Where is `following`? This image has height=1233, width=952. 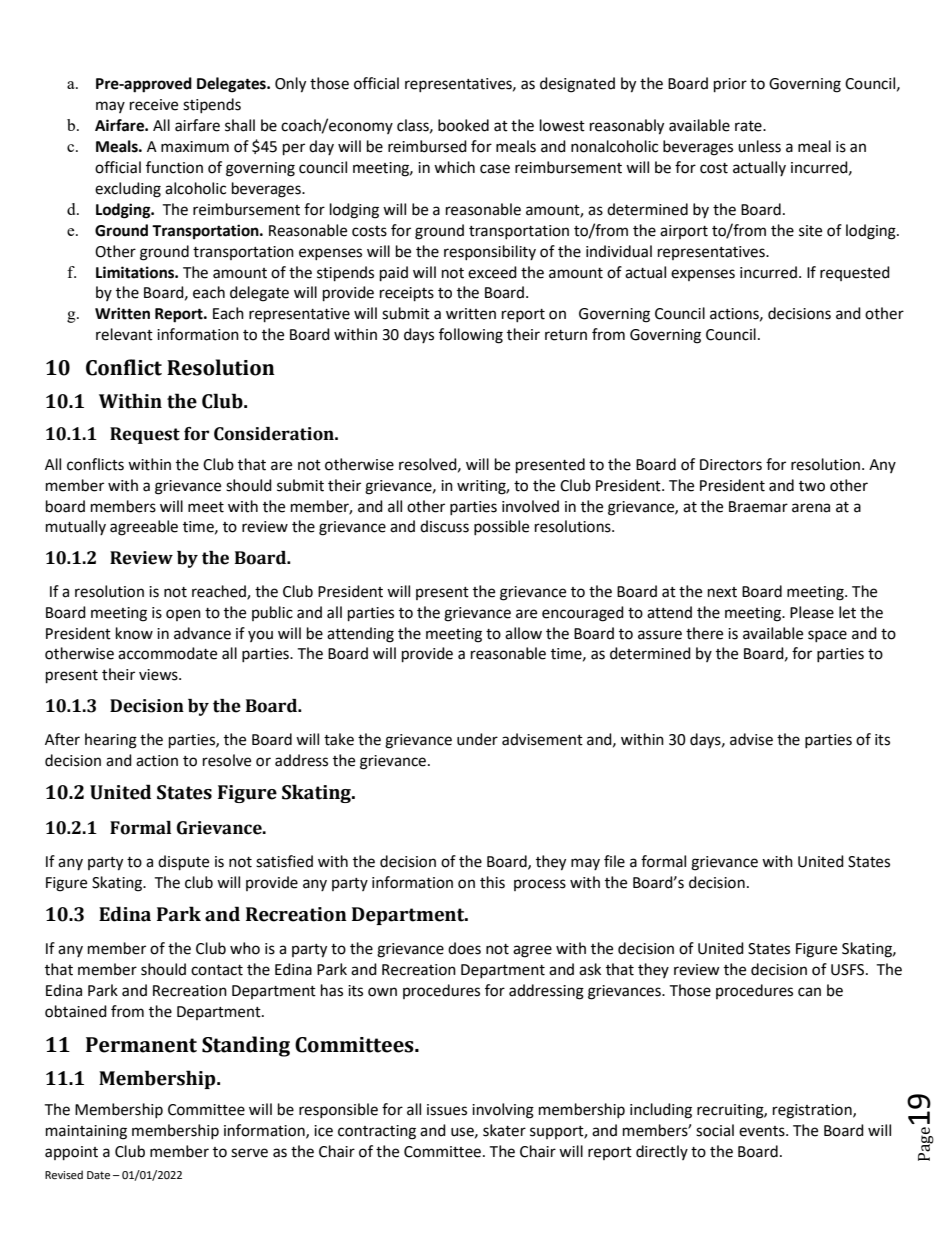 following is located at coordinates (471, 336).
